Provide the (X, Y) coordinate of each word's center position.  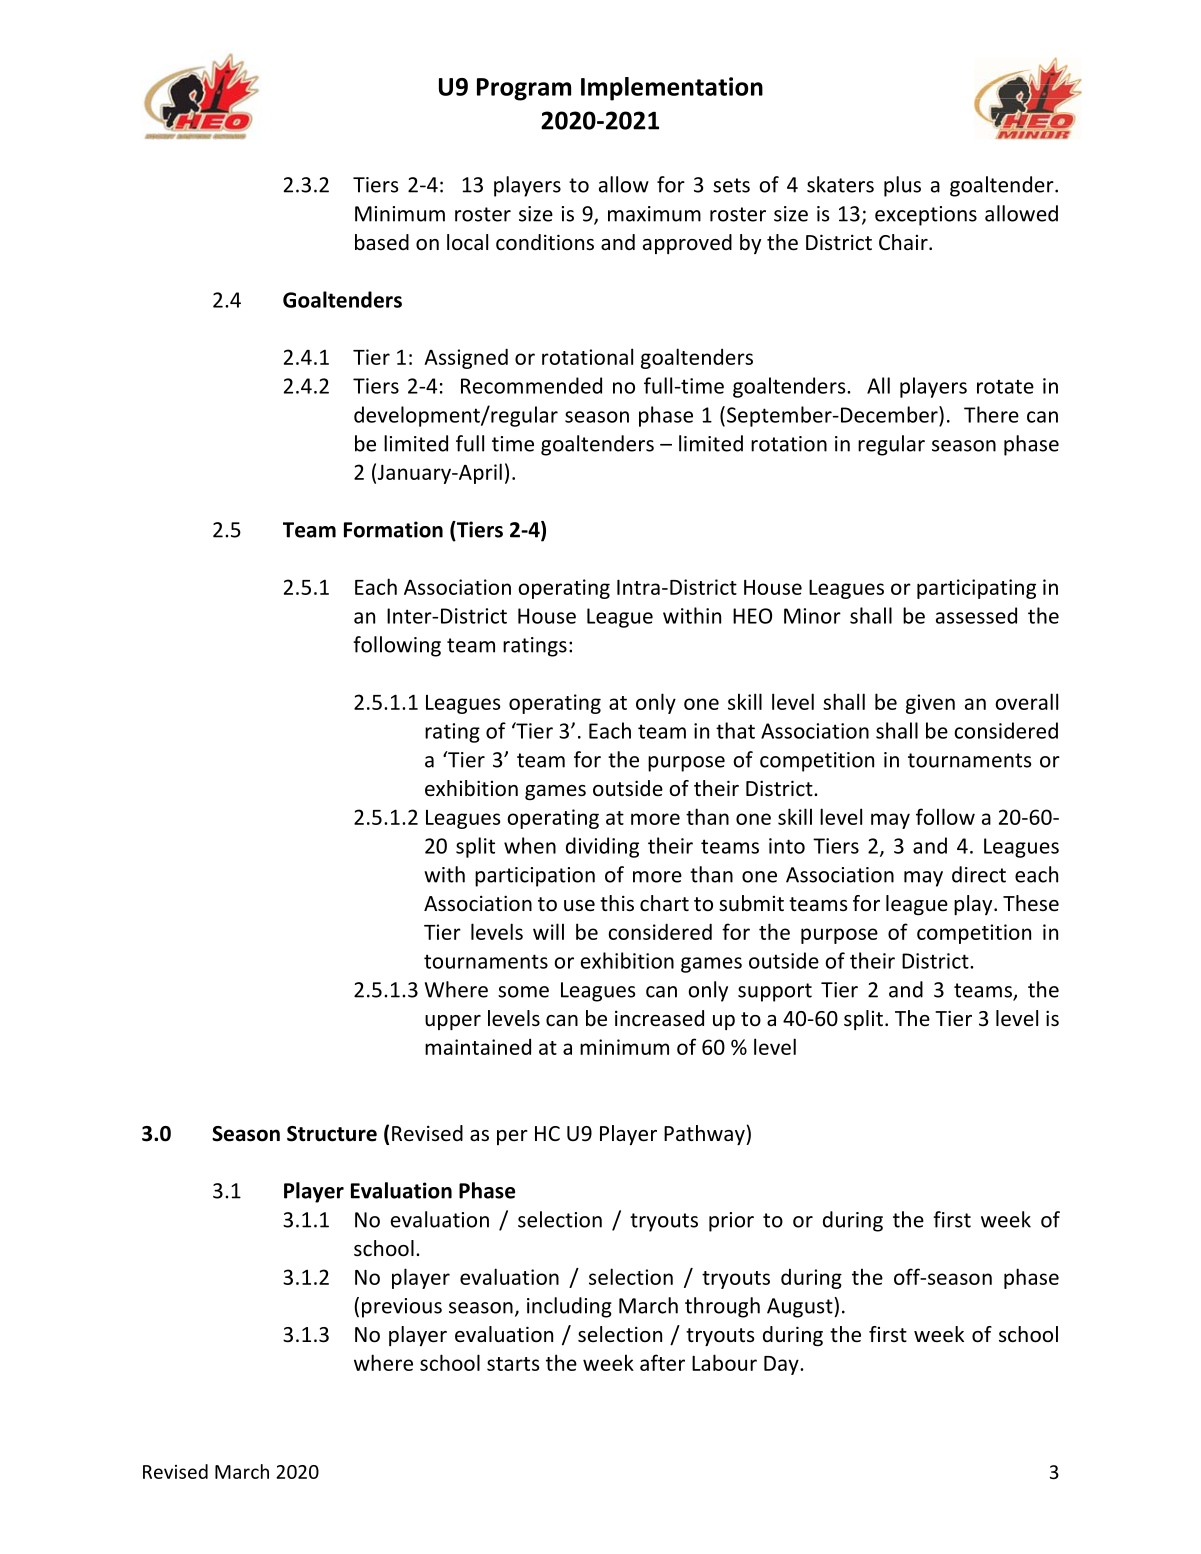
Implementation (672, 89)
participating (976, 589)
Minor (812, 616)
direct (979, 874)
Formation (393, 529)
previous (402, 1308)
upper (453, 1022)
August (801, 1307)
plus (902, 186)
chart (664, 903)
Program (524, 89)
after (662, 1362)
